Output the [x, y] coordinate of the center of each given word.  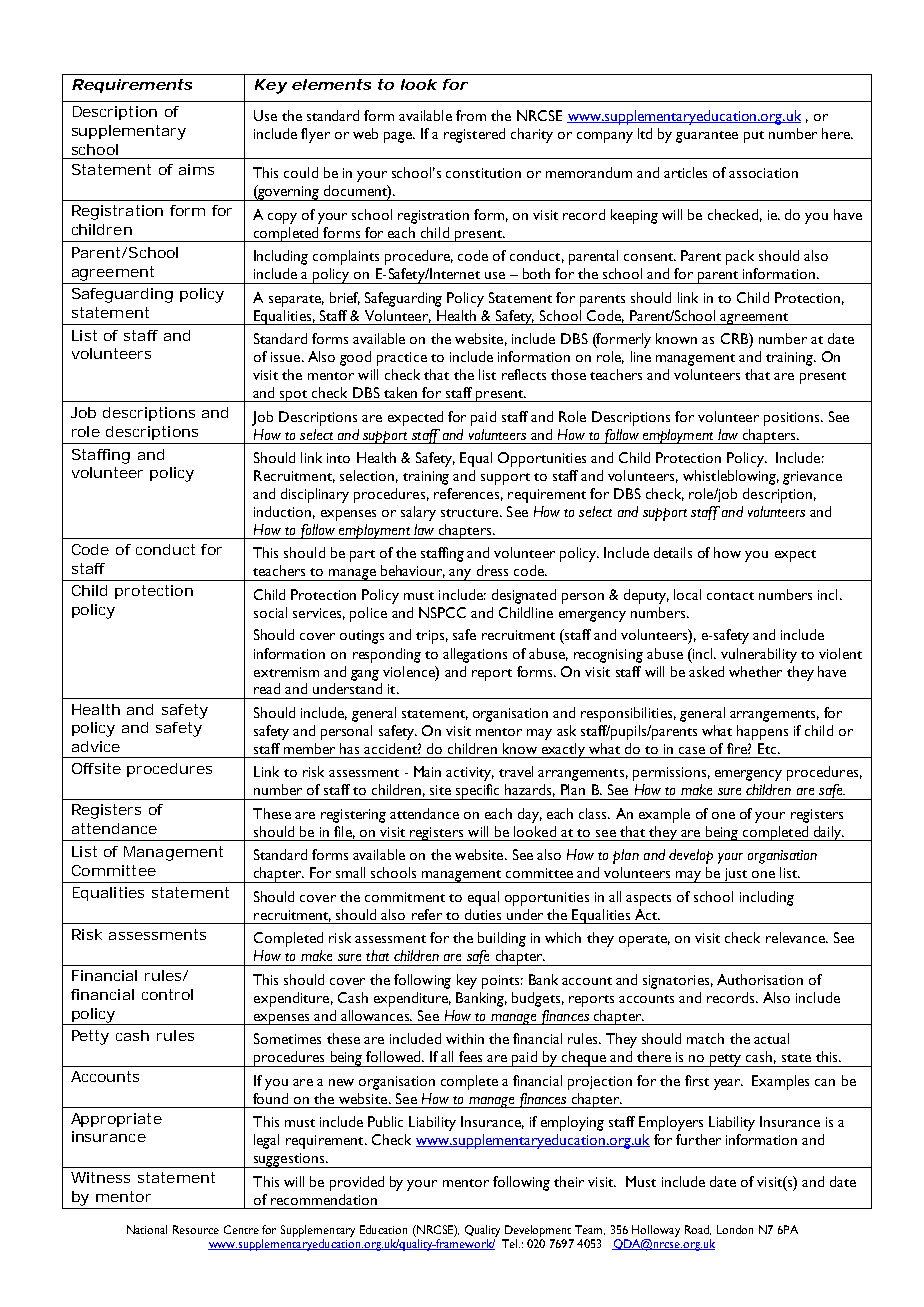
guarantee [707, 137]
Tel [511, 1243]
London [735, 1229]
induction [282, 511]
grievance [812, 478]
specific [478, 792]
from [471, 115]
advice [96, 746]
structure [471, 513]
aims [196, 169]
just [735, 875]
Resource [196, 1229]
